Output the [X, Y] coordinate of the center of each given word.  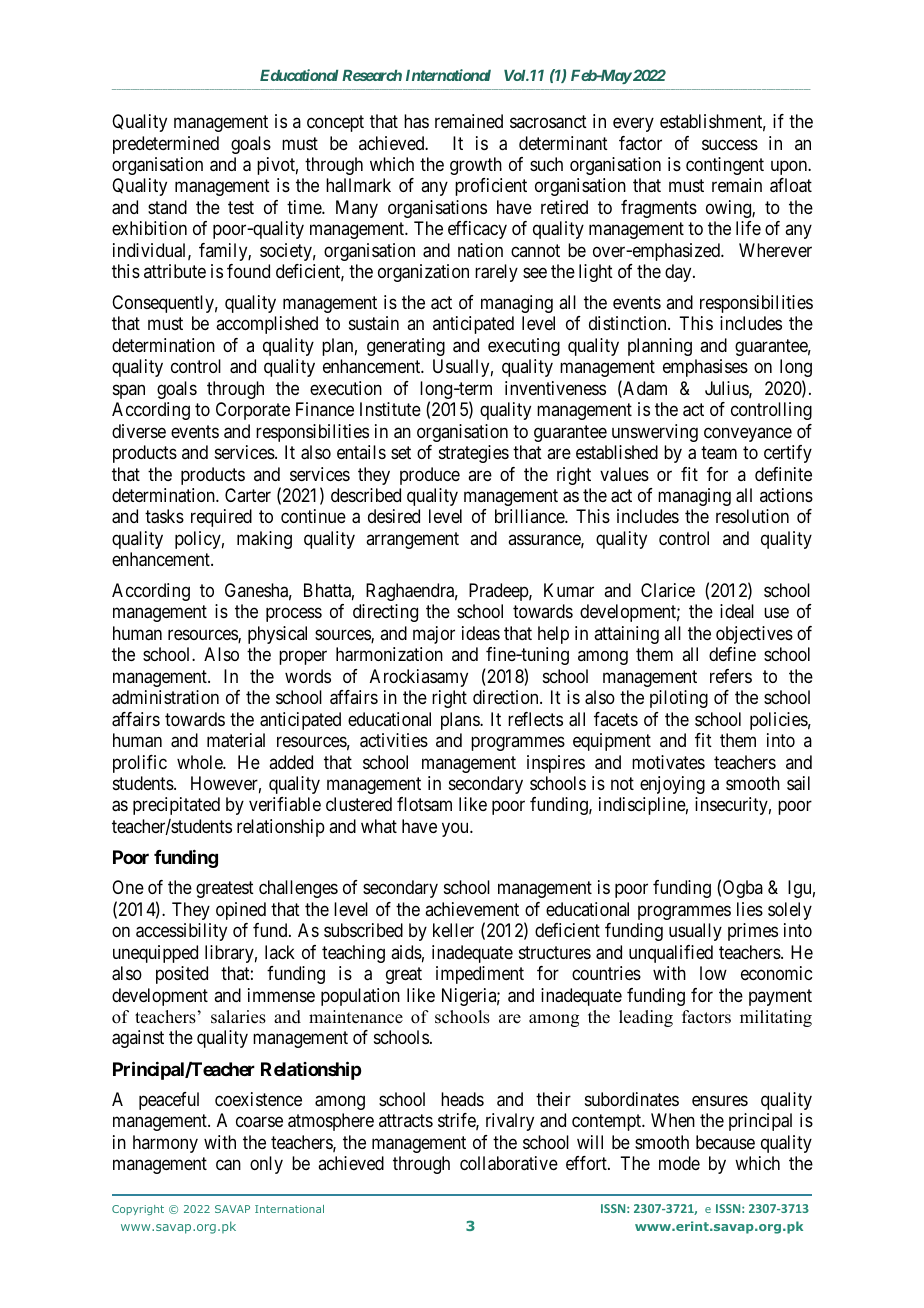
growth [476, 166]
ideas [481, 633]
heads [462, 1099]
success [730, 144]
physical [277, 635]
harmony [165, 1144]
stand [167, 207]
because [725, 1142]
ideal [737, 611]
